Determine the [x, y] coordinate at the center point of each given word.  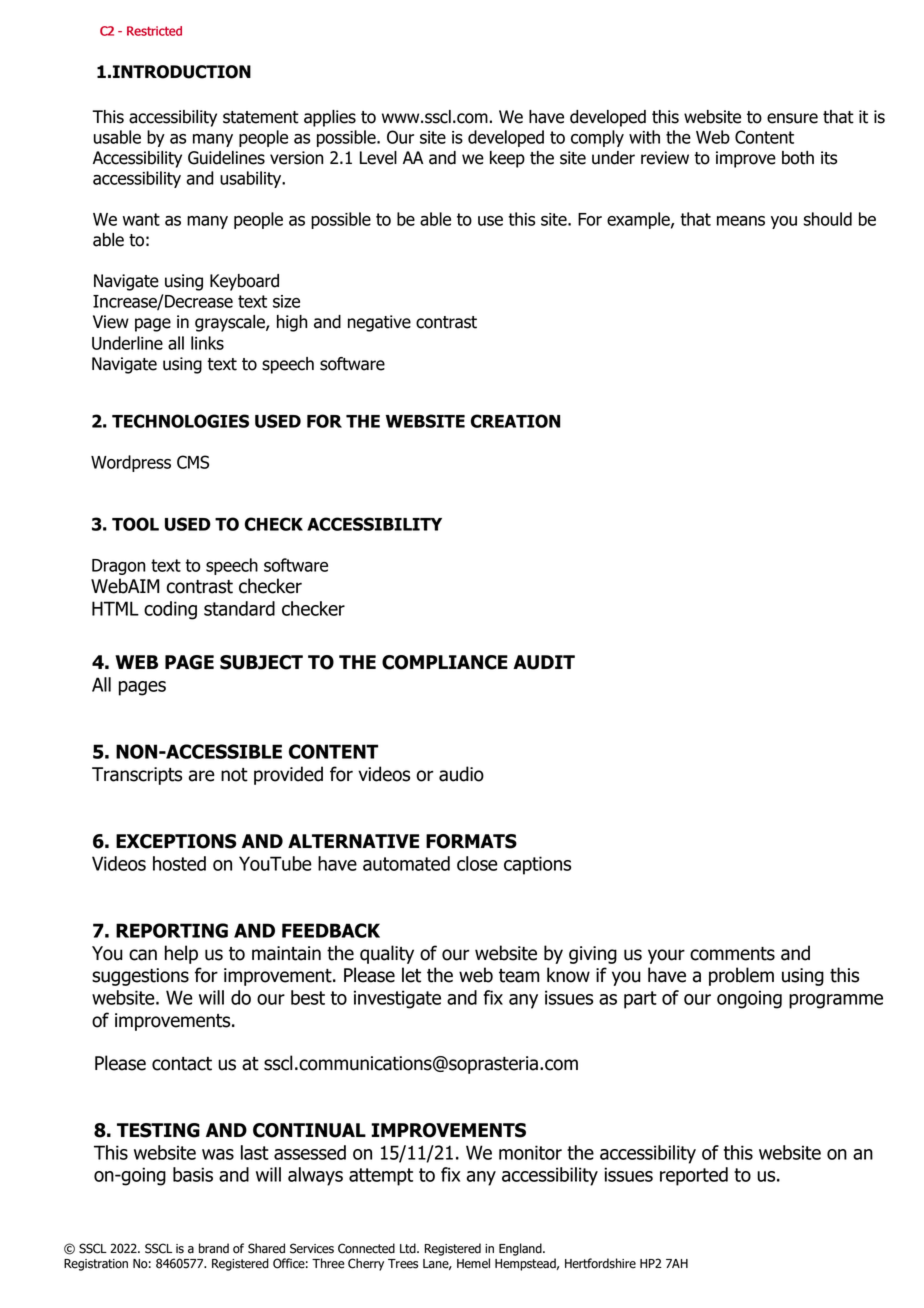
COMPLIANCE [445, 662]
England [521, 1249]
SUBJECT [261, 662]
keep [507, 159]
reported [694, 1176]
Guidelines [226, 158]
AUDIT [544, 662]
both [798, 158]
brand [214, 1248]
